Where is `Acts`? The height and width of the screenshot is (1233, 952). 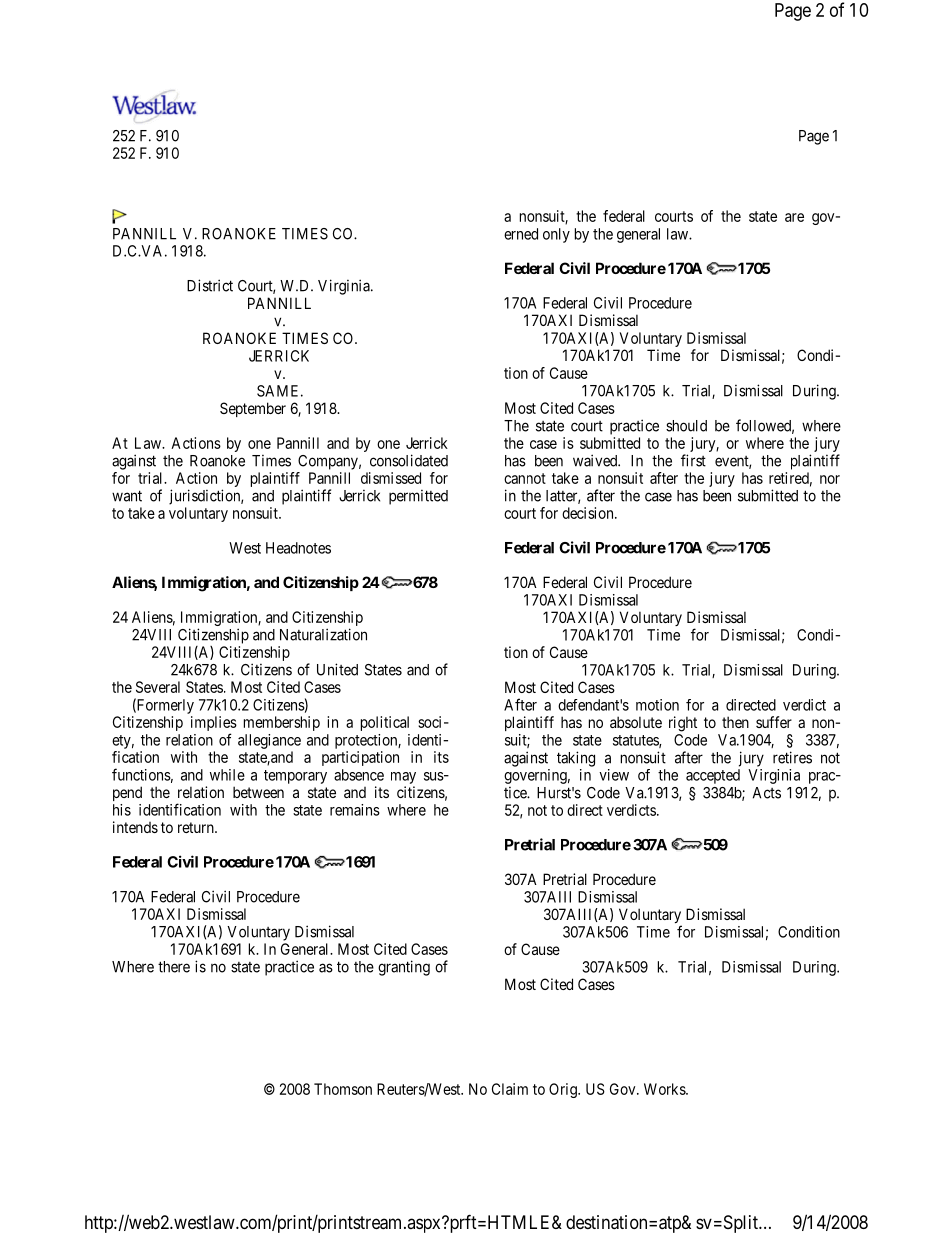
Acts is located at coordinates (767, 793).
